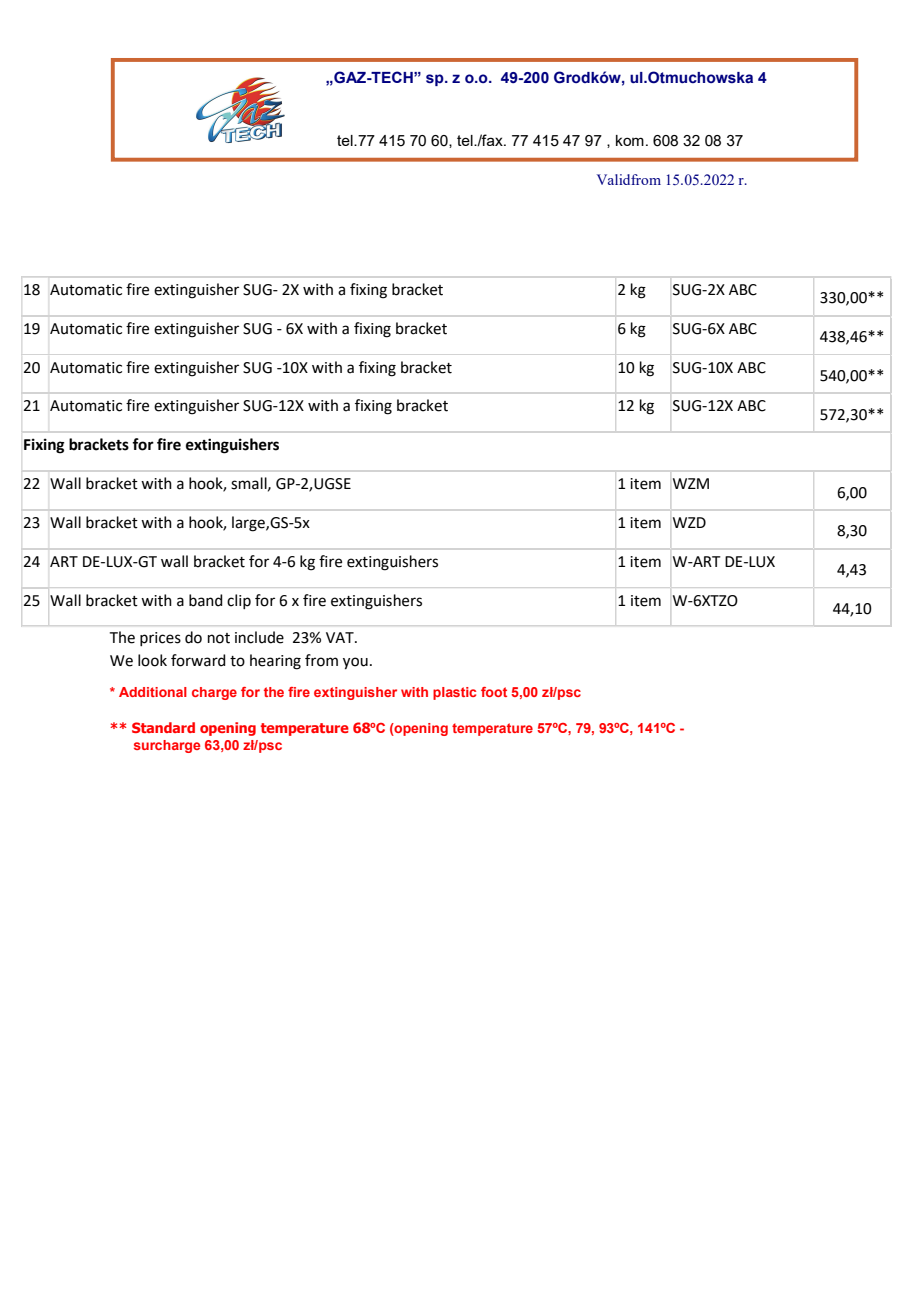  Describe the element at coordinates (494, 692) in the image. I see `foot` at that location.
